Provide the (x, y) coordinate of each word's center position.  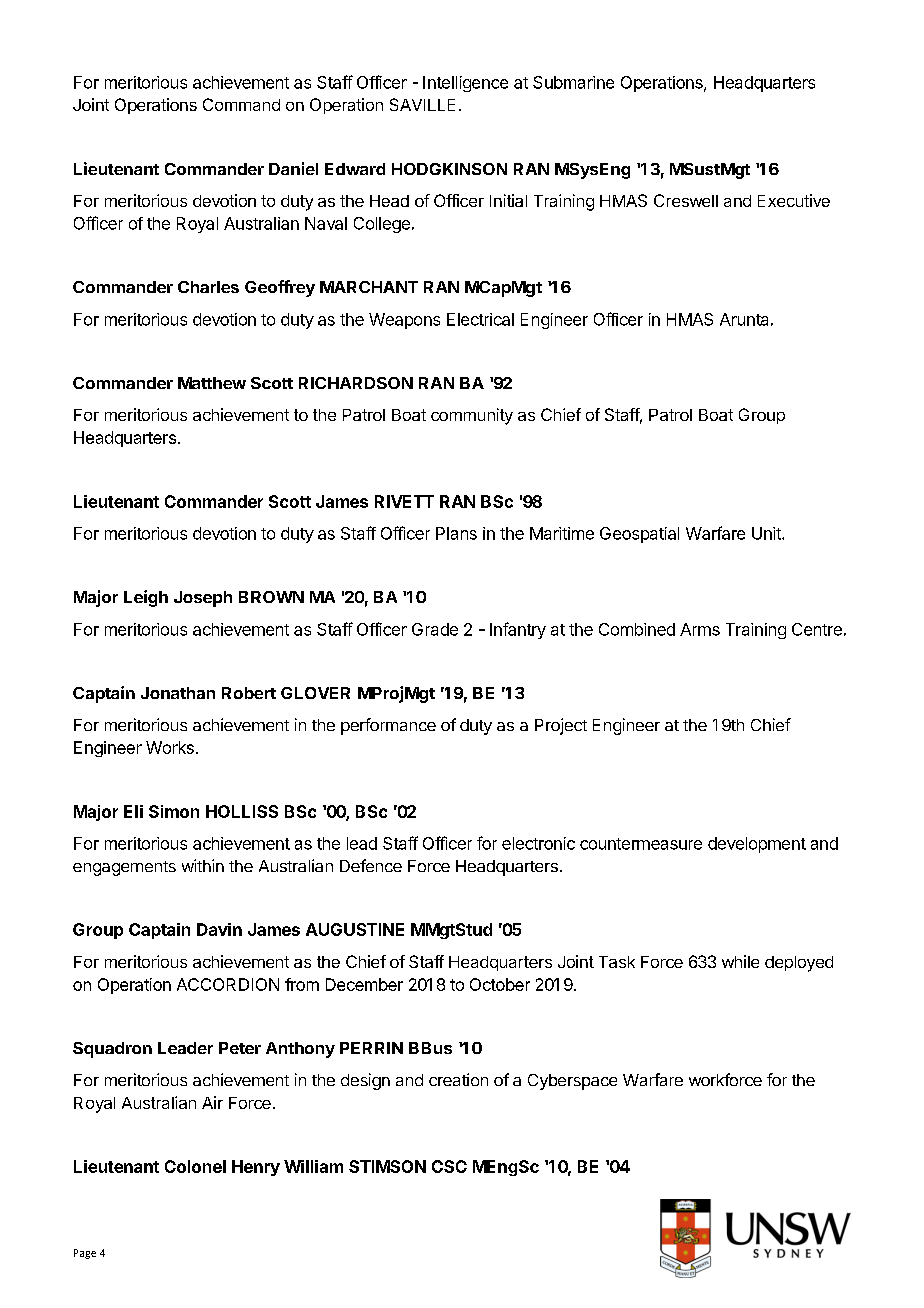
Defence (371, 865)
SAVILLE (422, 104)
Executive (794, 200)
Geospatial (639, 535)
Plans (456, 533)
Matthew (212, 383)
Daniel (293, 168)
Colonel (195, 1166)
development (757, 845)
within (203, 865)
